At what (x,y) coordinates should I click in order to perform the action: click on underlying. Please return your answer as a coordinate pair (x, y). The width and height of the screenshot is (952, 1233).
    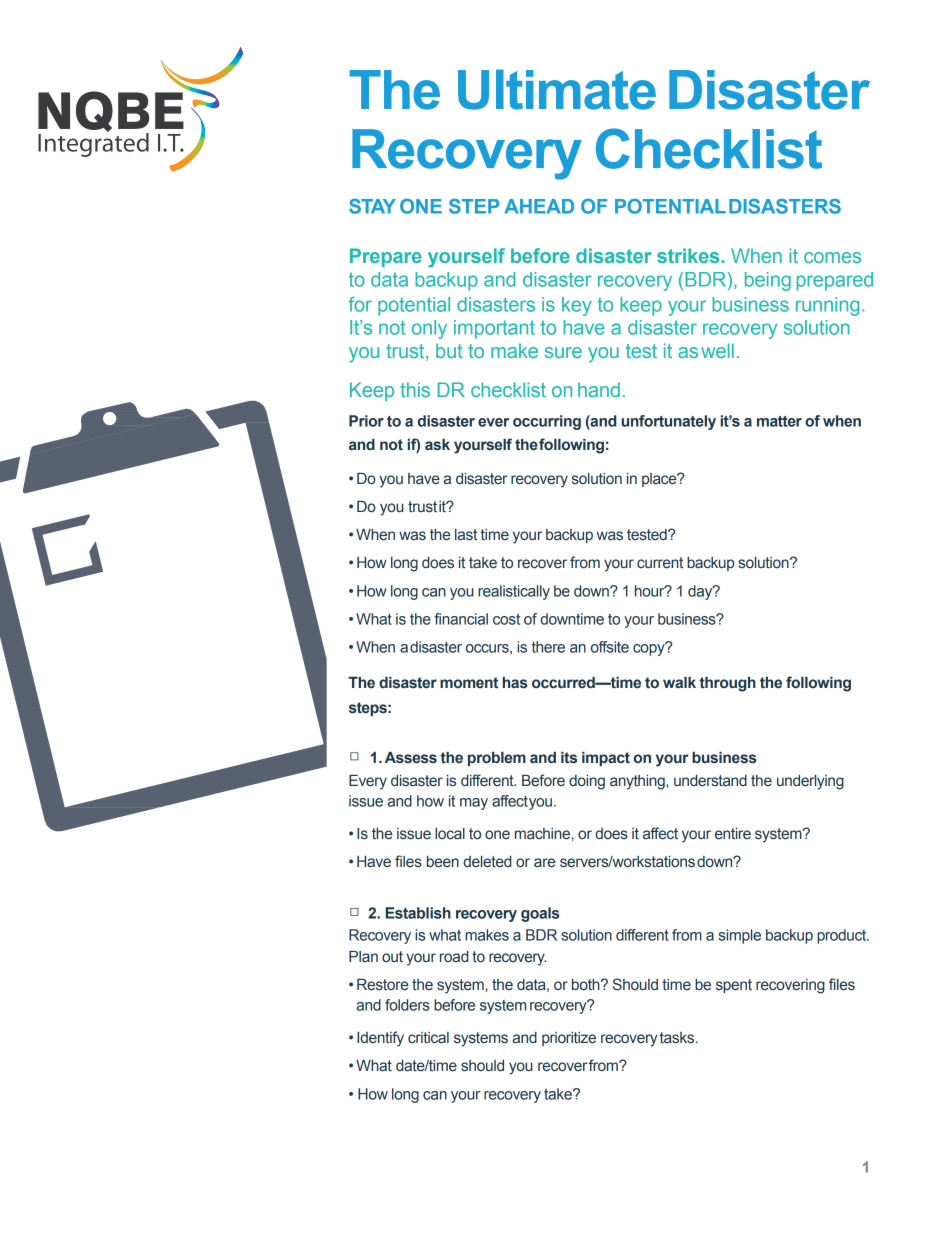
    Looking at the image, I should click on (810, 782).
